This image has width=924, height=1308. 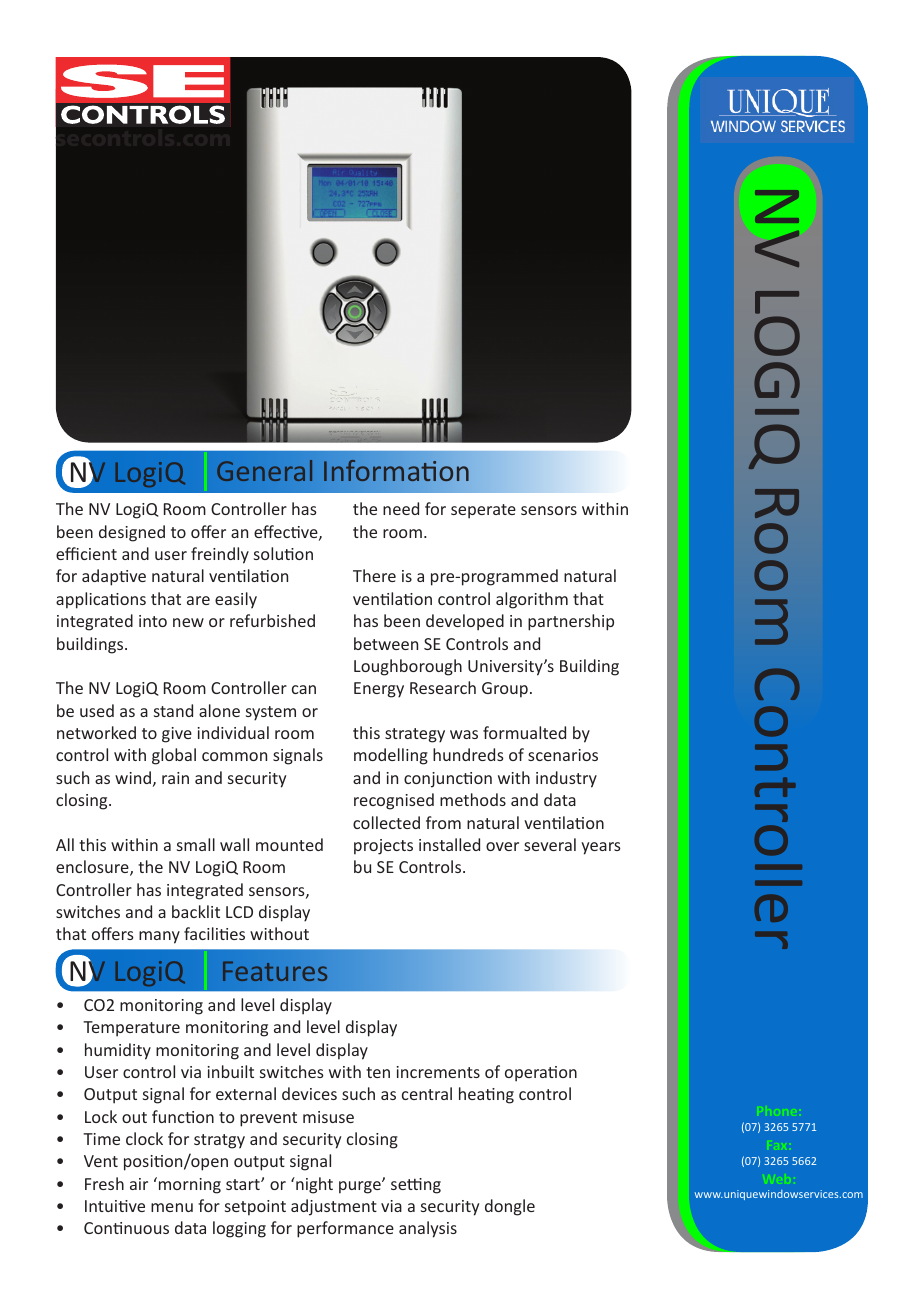 What do you see at coordinates (132, 533) in the image?
I see `designed` at bounding box center [132, 533].
